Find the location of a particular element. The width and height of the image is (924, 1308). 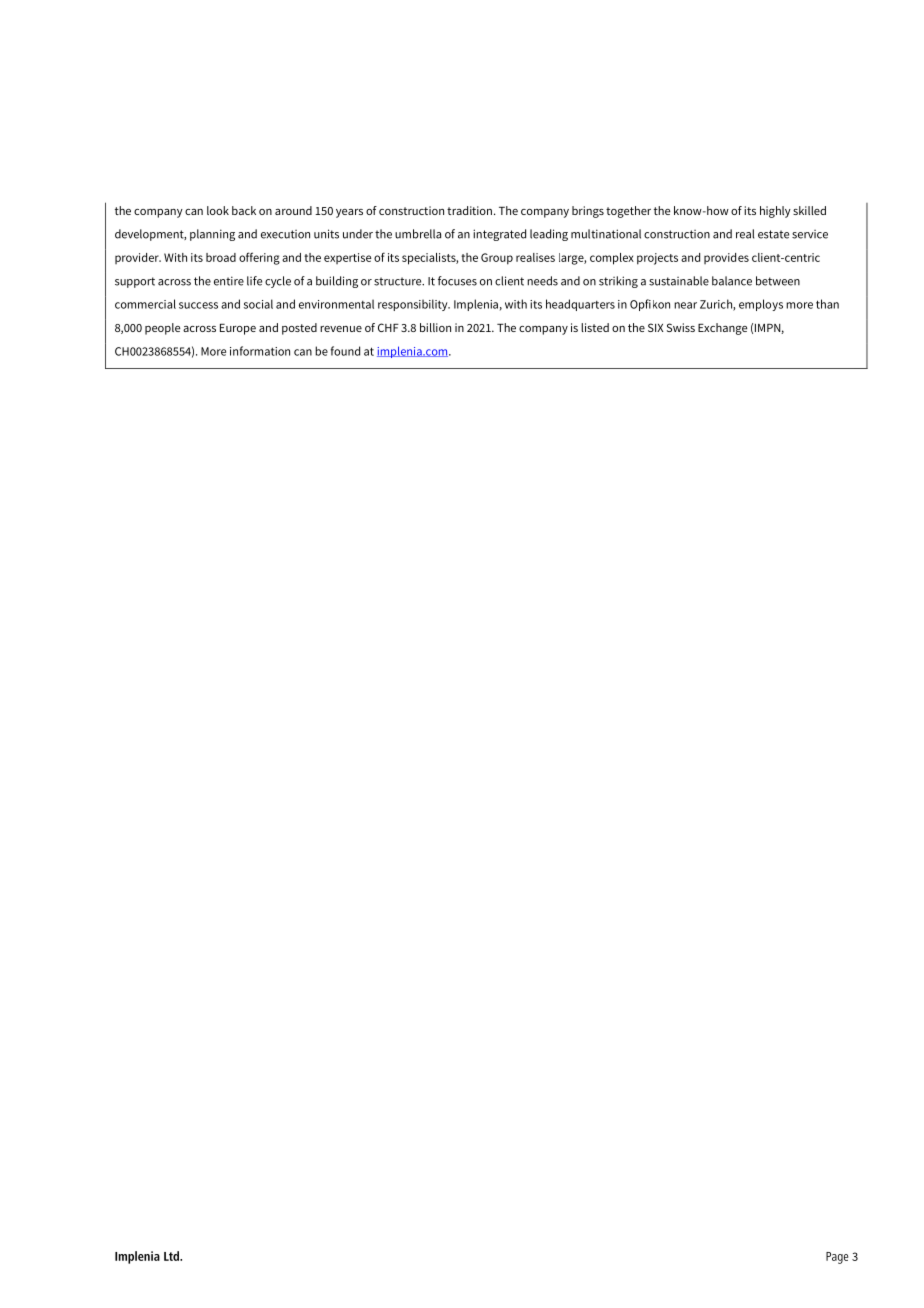

Ltd is located at coordinates (173, 1256).
